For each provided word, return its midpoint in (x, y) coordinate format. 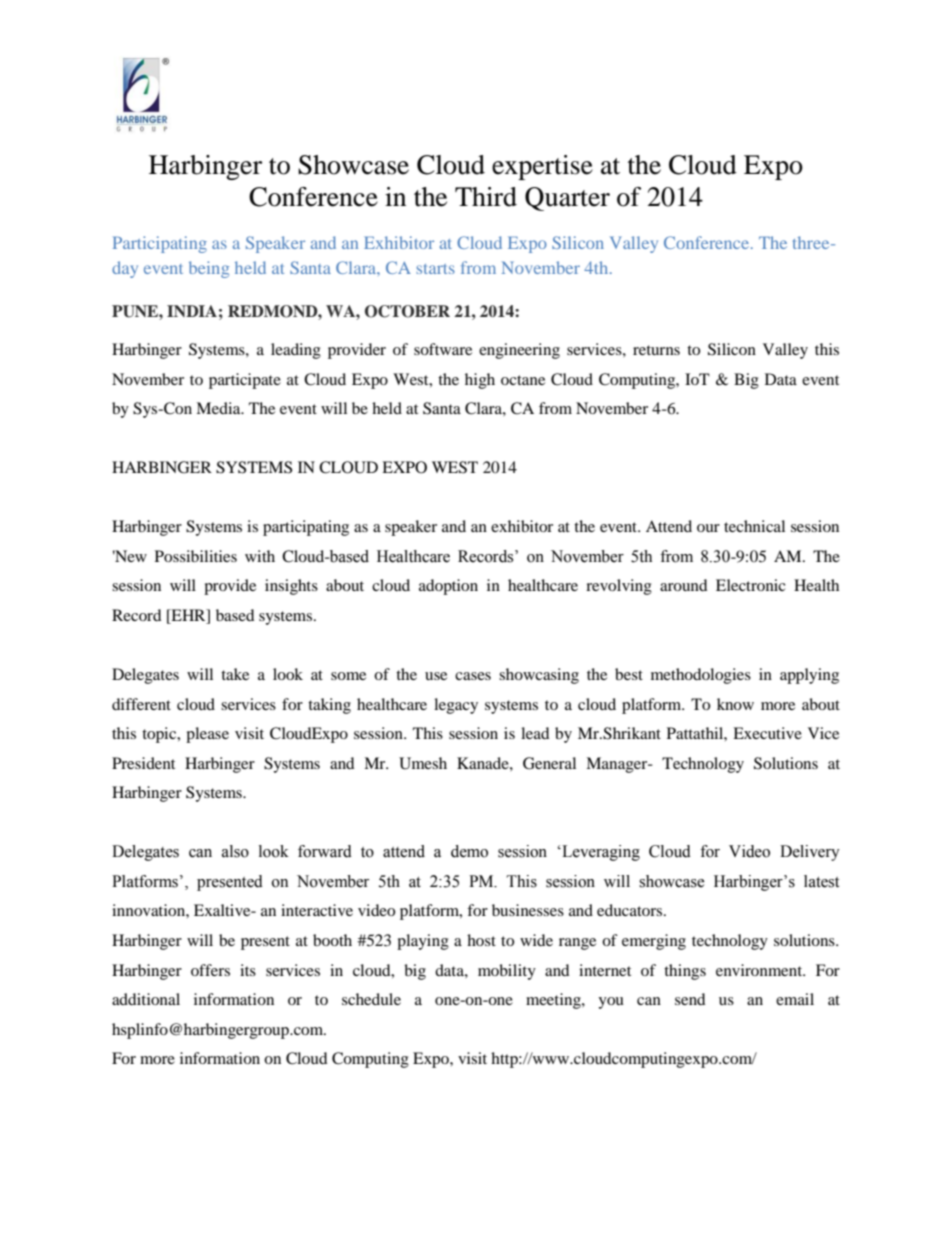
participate (245, 381)
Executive (767, 733)
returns (656, 350)
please (207, 735)
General (549, 763)
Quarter (567, 199)
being (209, 269)
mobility (507, 972)
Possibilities (196, 556)
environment (760, 970)
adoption (448, 587)
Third (486, 197)
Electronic (751, 585)
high (480, 381)
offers (210, 970)
